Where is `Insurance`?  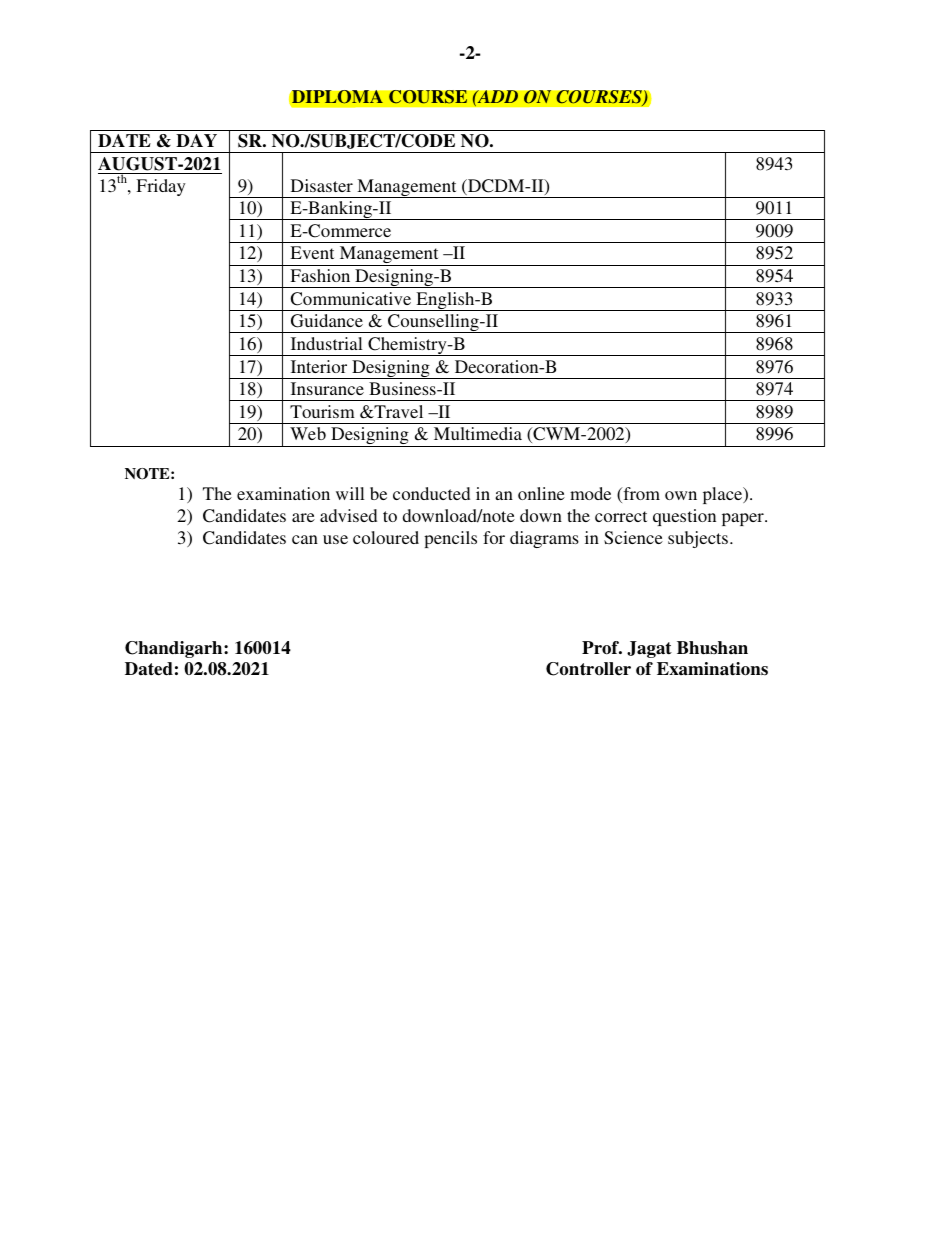 Insurance is located at coordinates (327, 388).
